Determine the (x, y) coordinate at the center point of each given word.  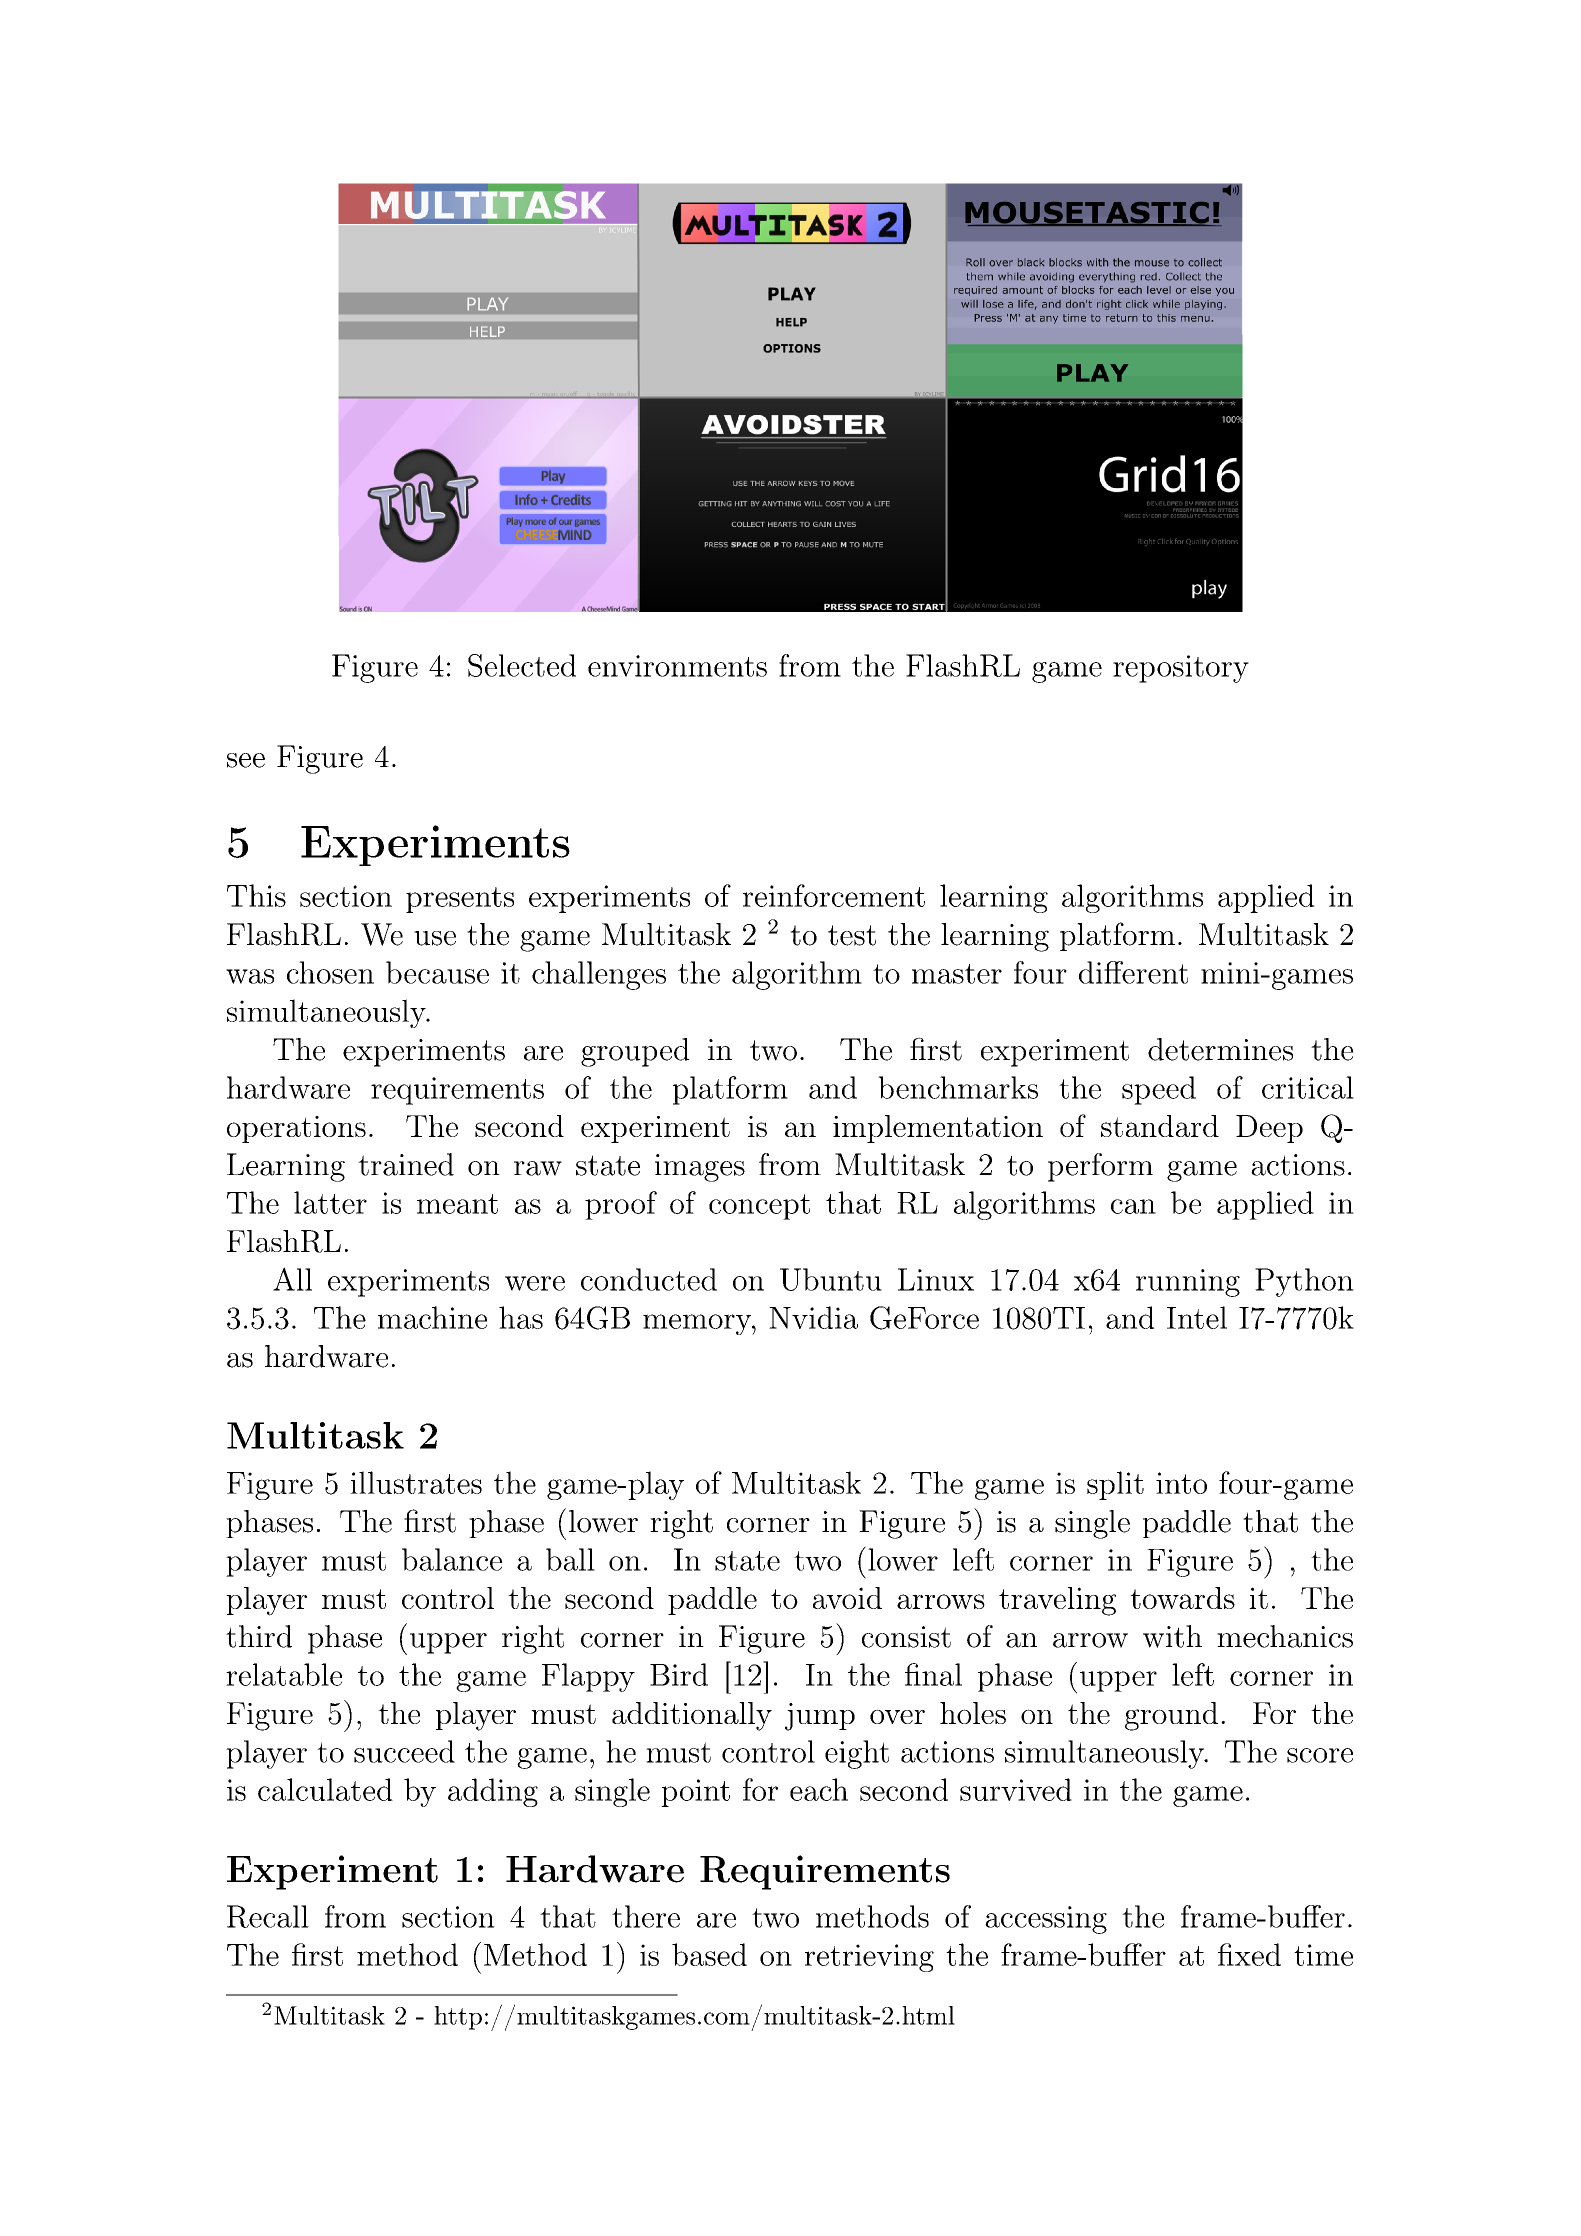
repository (1181, 669)
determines (1220, 1049)
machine (432, 1317)
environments (677, 666)
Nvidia (813, 1317)
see (246, 760)
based (709, 1954)
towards (1182, 1598)
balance (452, 1559)
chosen (330, 972)
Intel (1197, 1317)
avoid (847, 1598)
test (852, 935)
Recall (268, 1916)
